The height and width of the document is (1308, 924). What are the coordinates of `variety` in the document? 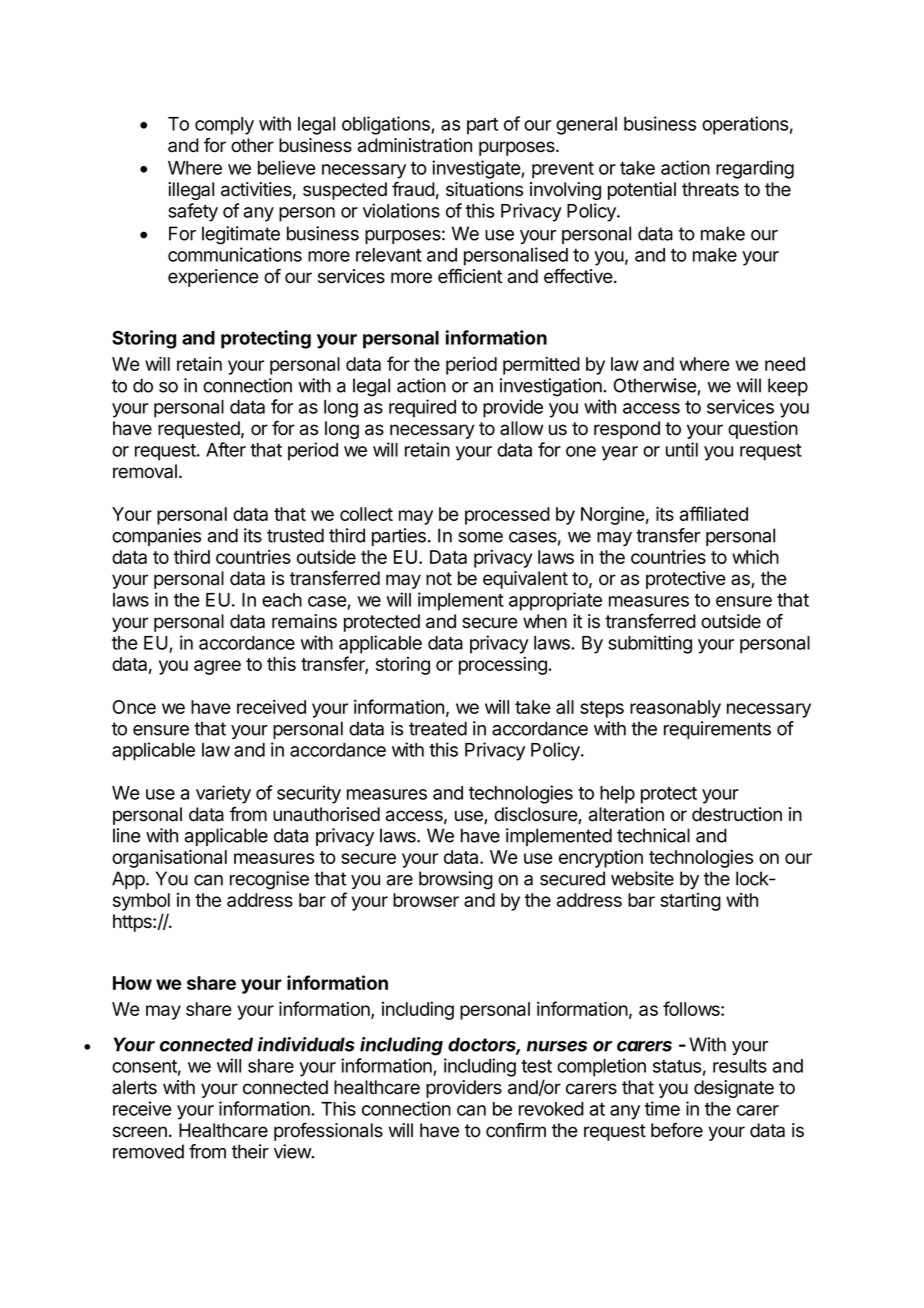 It's located at (223, 794).
